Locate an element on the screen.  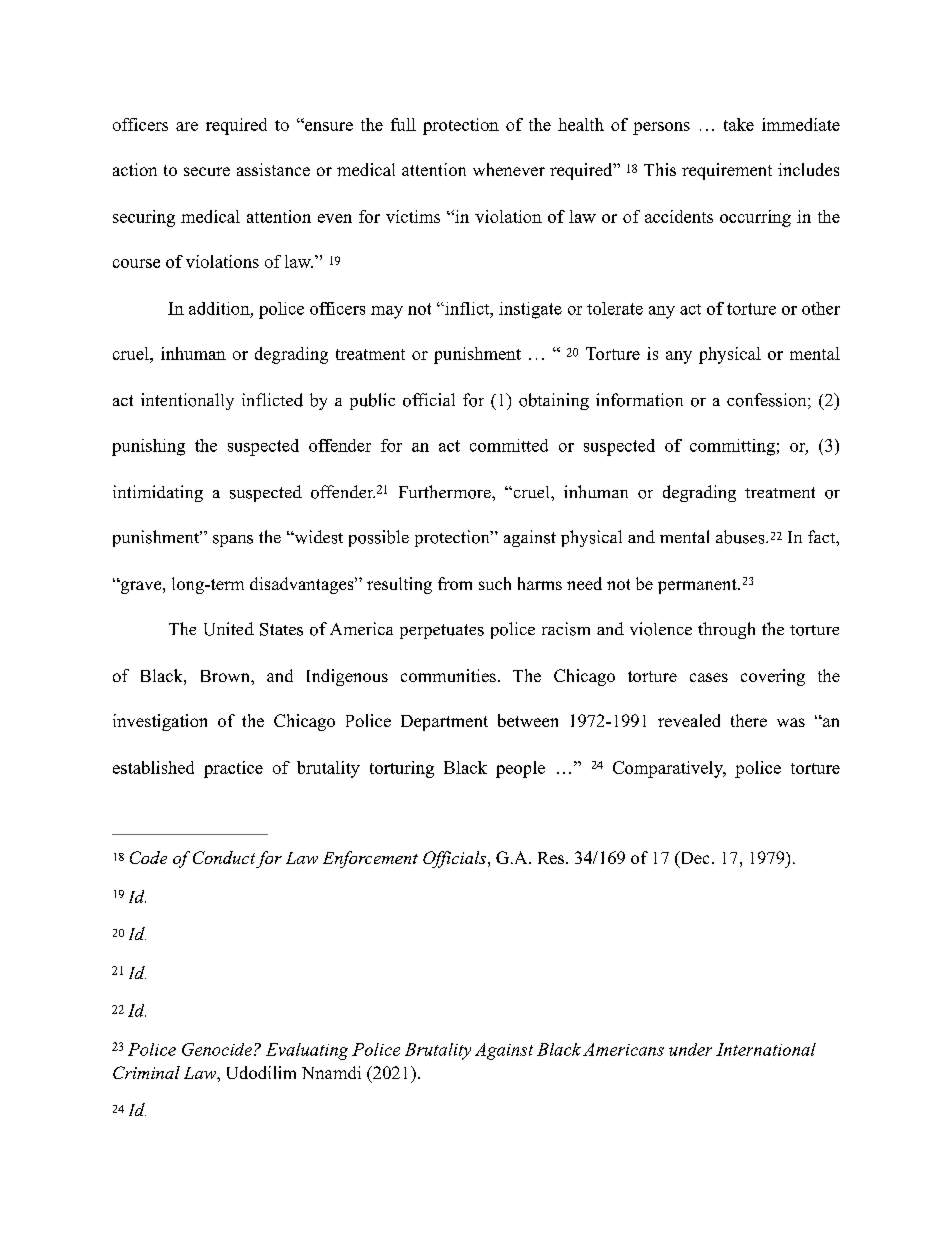
committing is located at coordinates (732, 447).
